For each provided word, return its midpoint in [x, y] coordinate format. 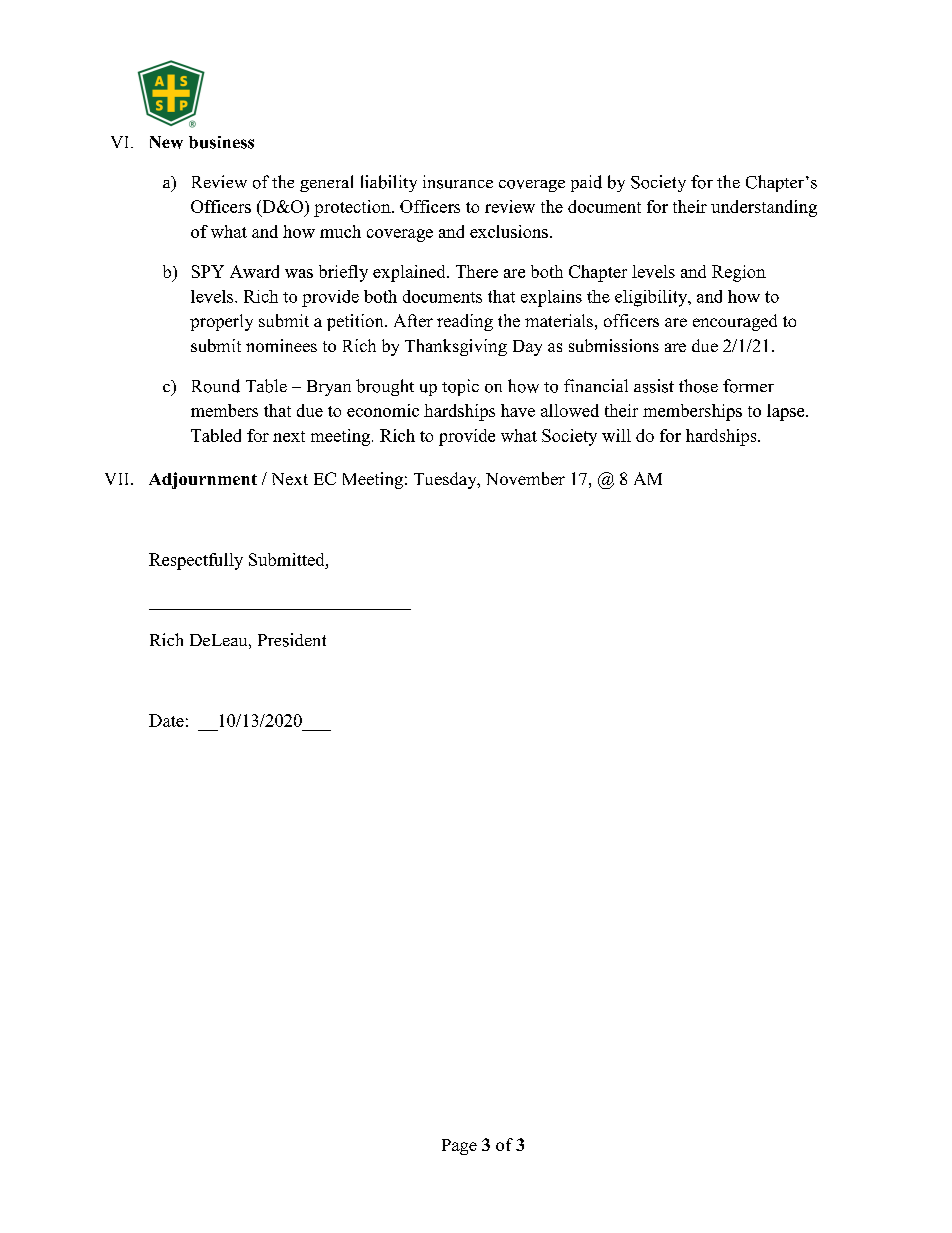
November [525, 478]
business [221, 142]
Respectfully [196, 561]
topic [460, 387]
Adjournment [203, 480]
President [292, 640]
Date [166, 720]
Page [459, 1147]
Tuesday [446, 480]
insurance [458, 182]
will [616, 435]
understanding [764, 208]
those [698, 386]
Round [216, 386]
